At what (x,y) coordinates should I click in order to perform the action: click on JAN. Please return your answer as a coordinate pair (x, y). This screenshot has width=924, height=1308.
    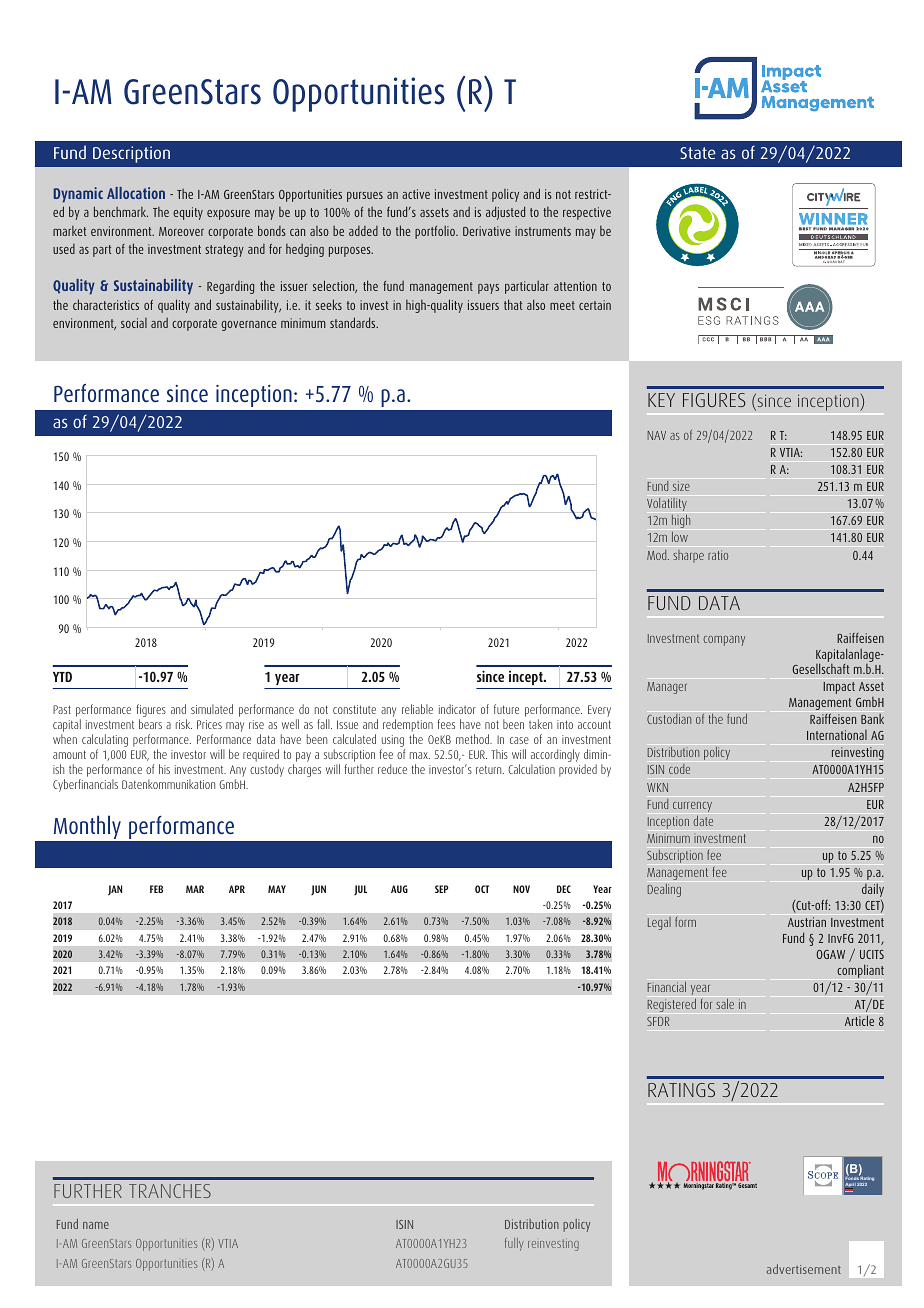
    Looking at the image, I should click on (115, 890).
